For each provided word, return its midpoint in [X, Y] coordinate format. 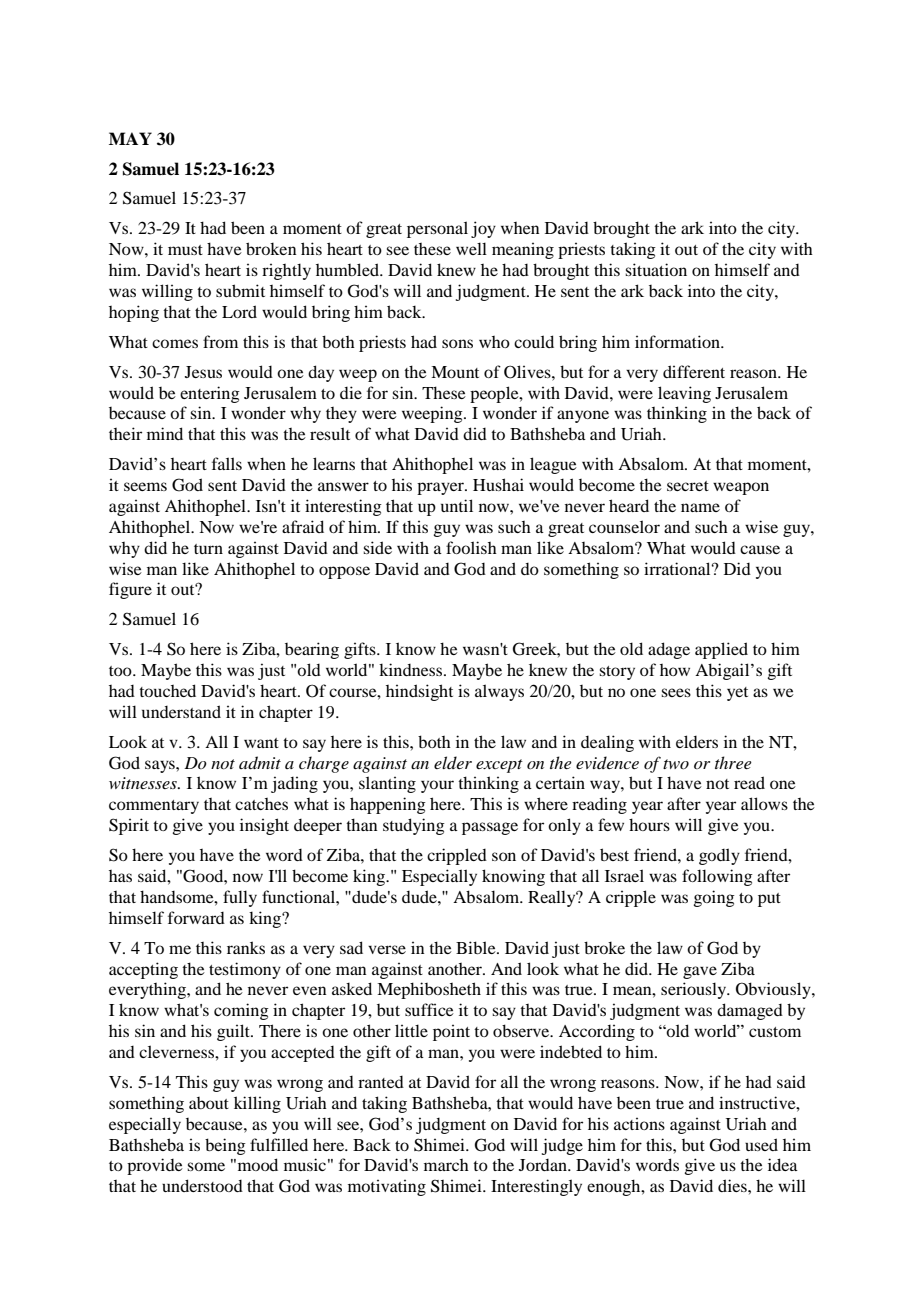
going [714, 898]
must [185, 250]
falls [227, 463]
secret [688, 486]
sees [676, 692]
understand [181, 711]
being [225, 1146]
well [471, 248]
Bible [477, 947]
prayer [441, 488]
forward [196, 917]
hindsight [419, 692]
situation [656, 269]
